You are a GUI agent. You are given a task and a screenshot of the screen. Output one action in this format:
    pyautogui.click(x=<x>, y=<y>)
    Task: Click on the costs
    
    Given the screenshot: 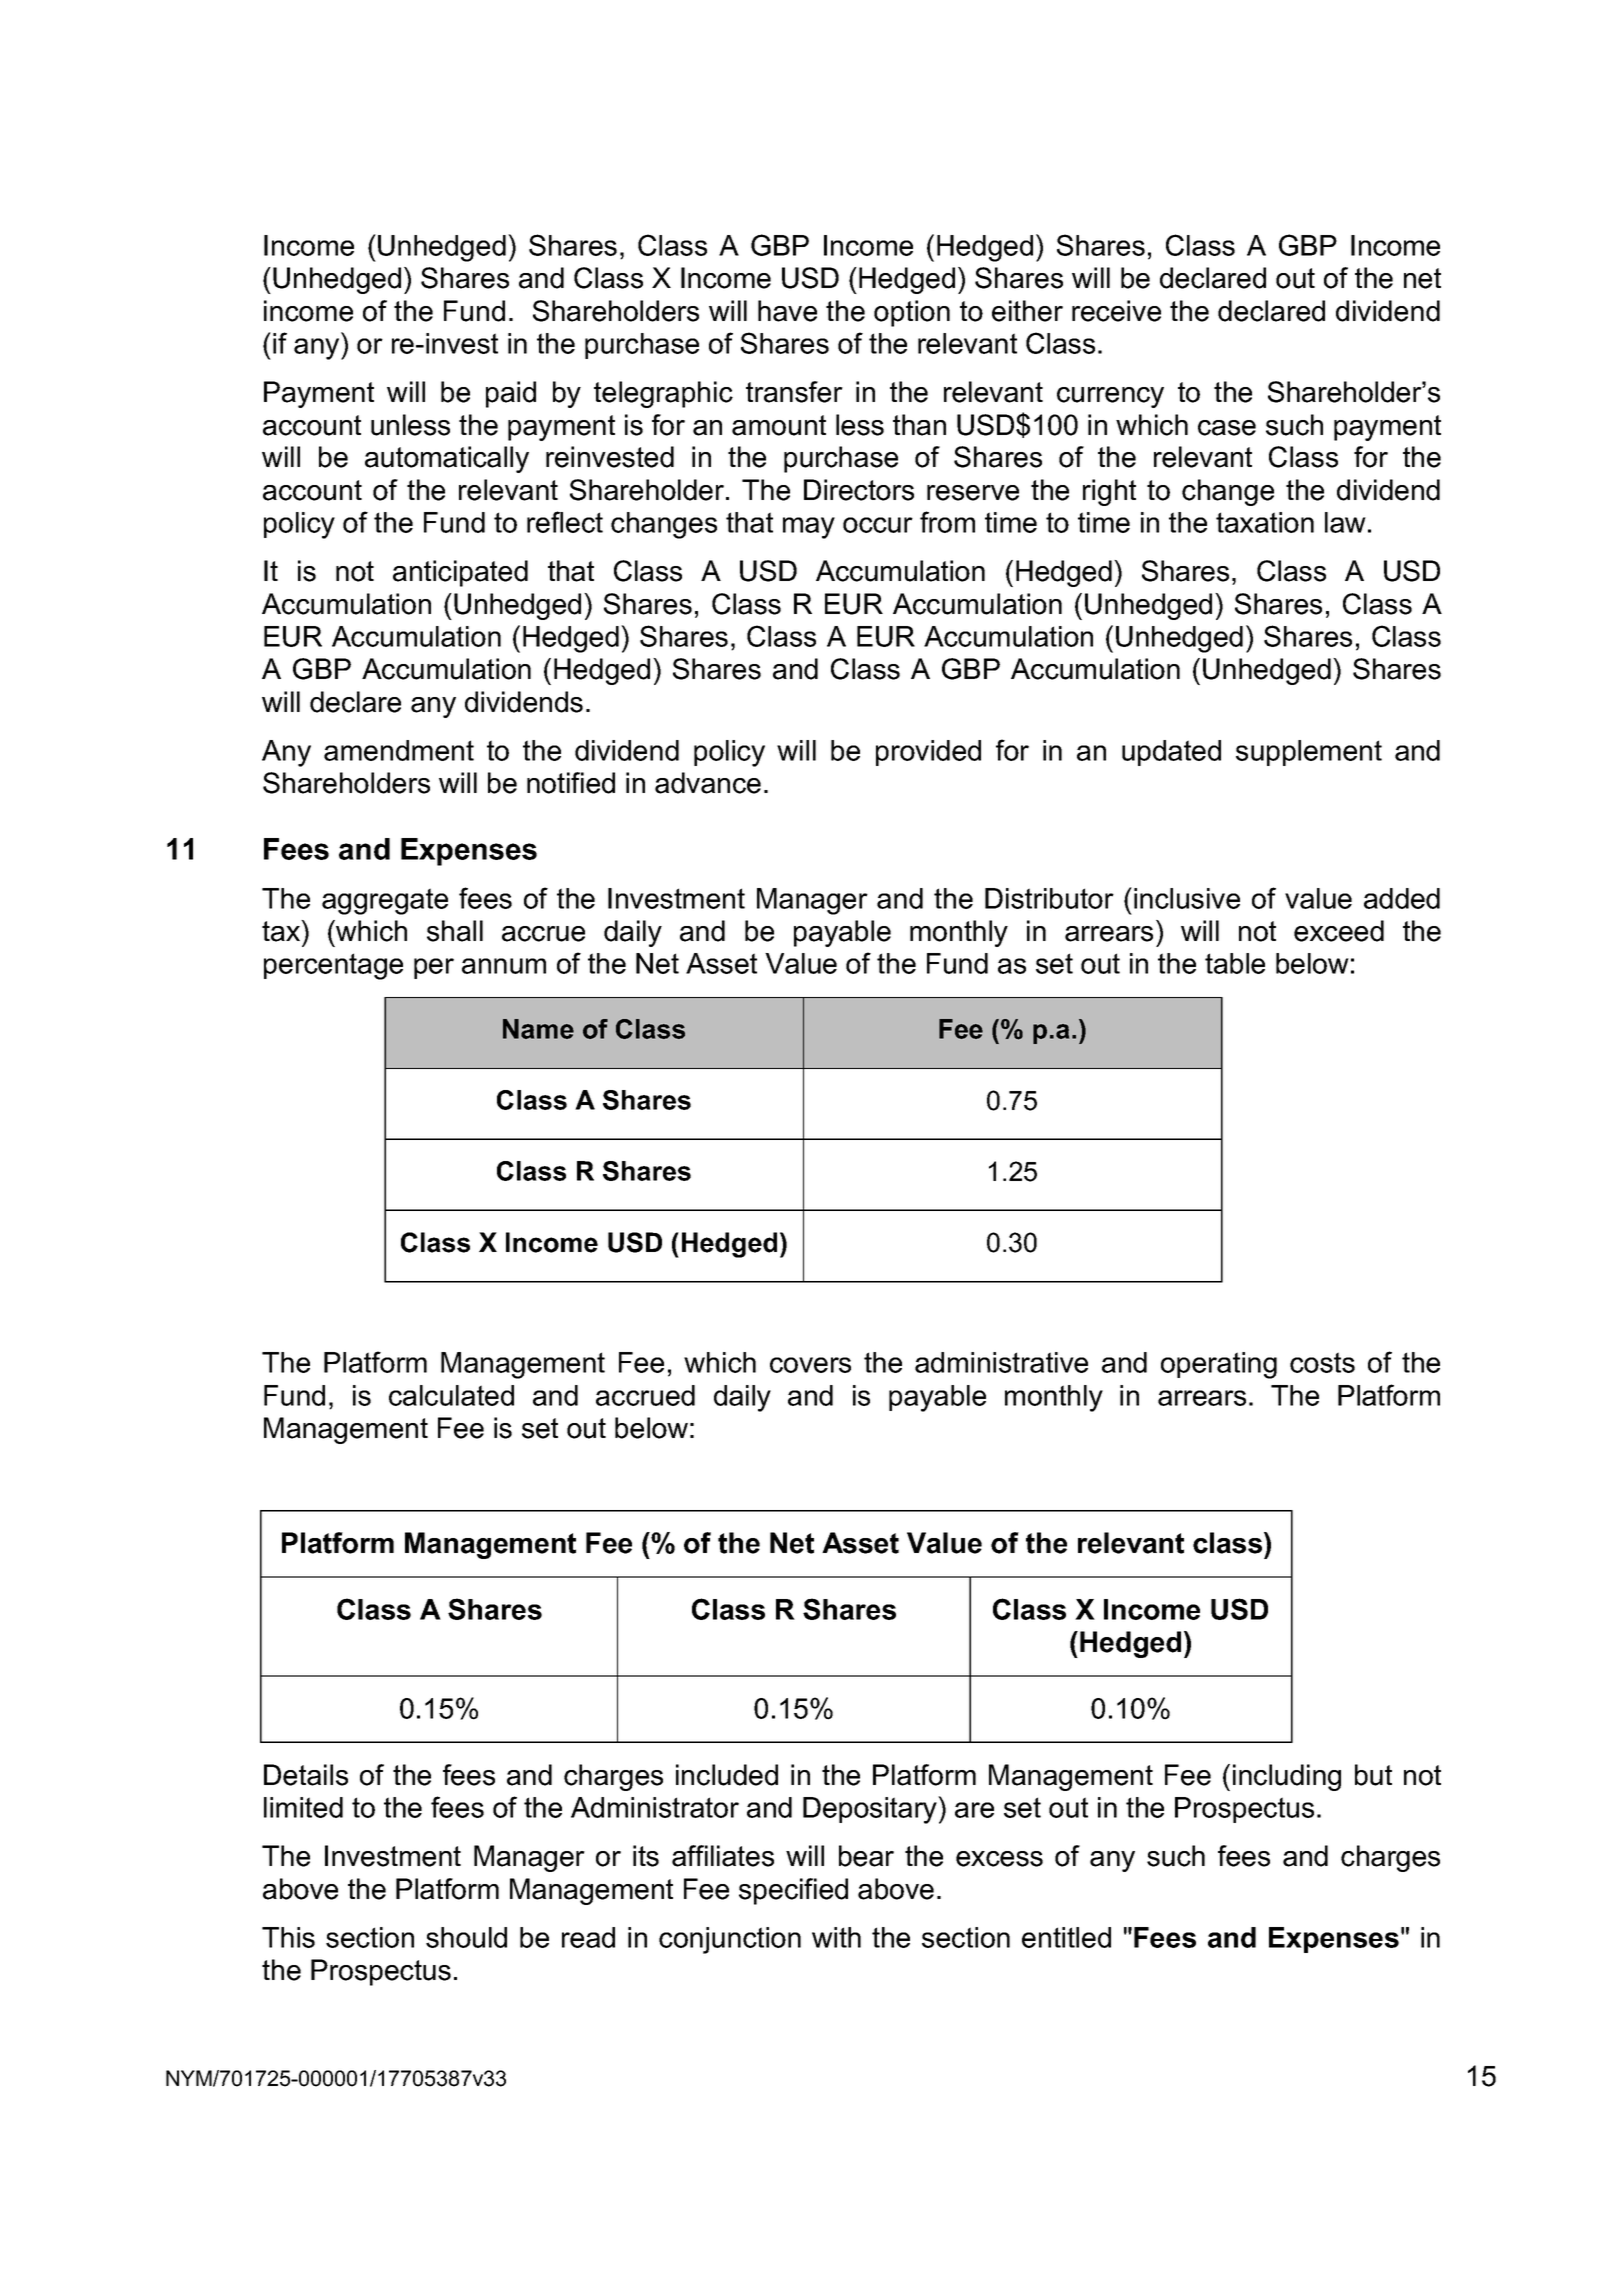 What is the action you would take?
    pyautogui.click(x=1322, y=1362)
